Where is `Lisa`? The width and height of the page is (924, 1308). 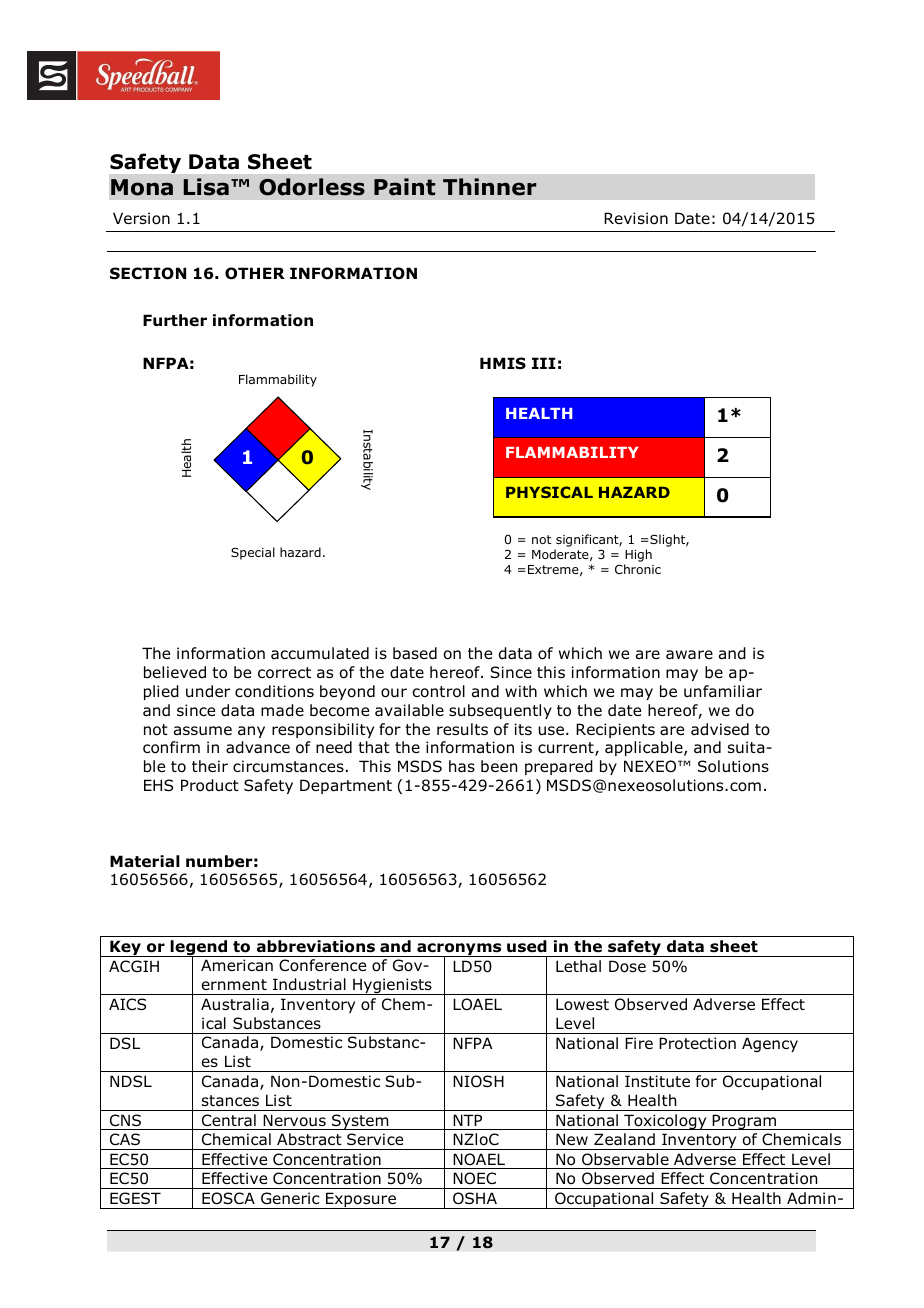 Lisa is located at coordinates (206, 187).
